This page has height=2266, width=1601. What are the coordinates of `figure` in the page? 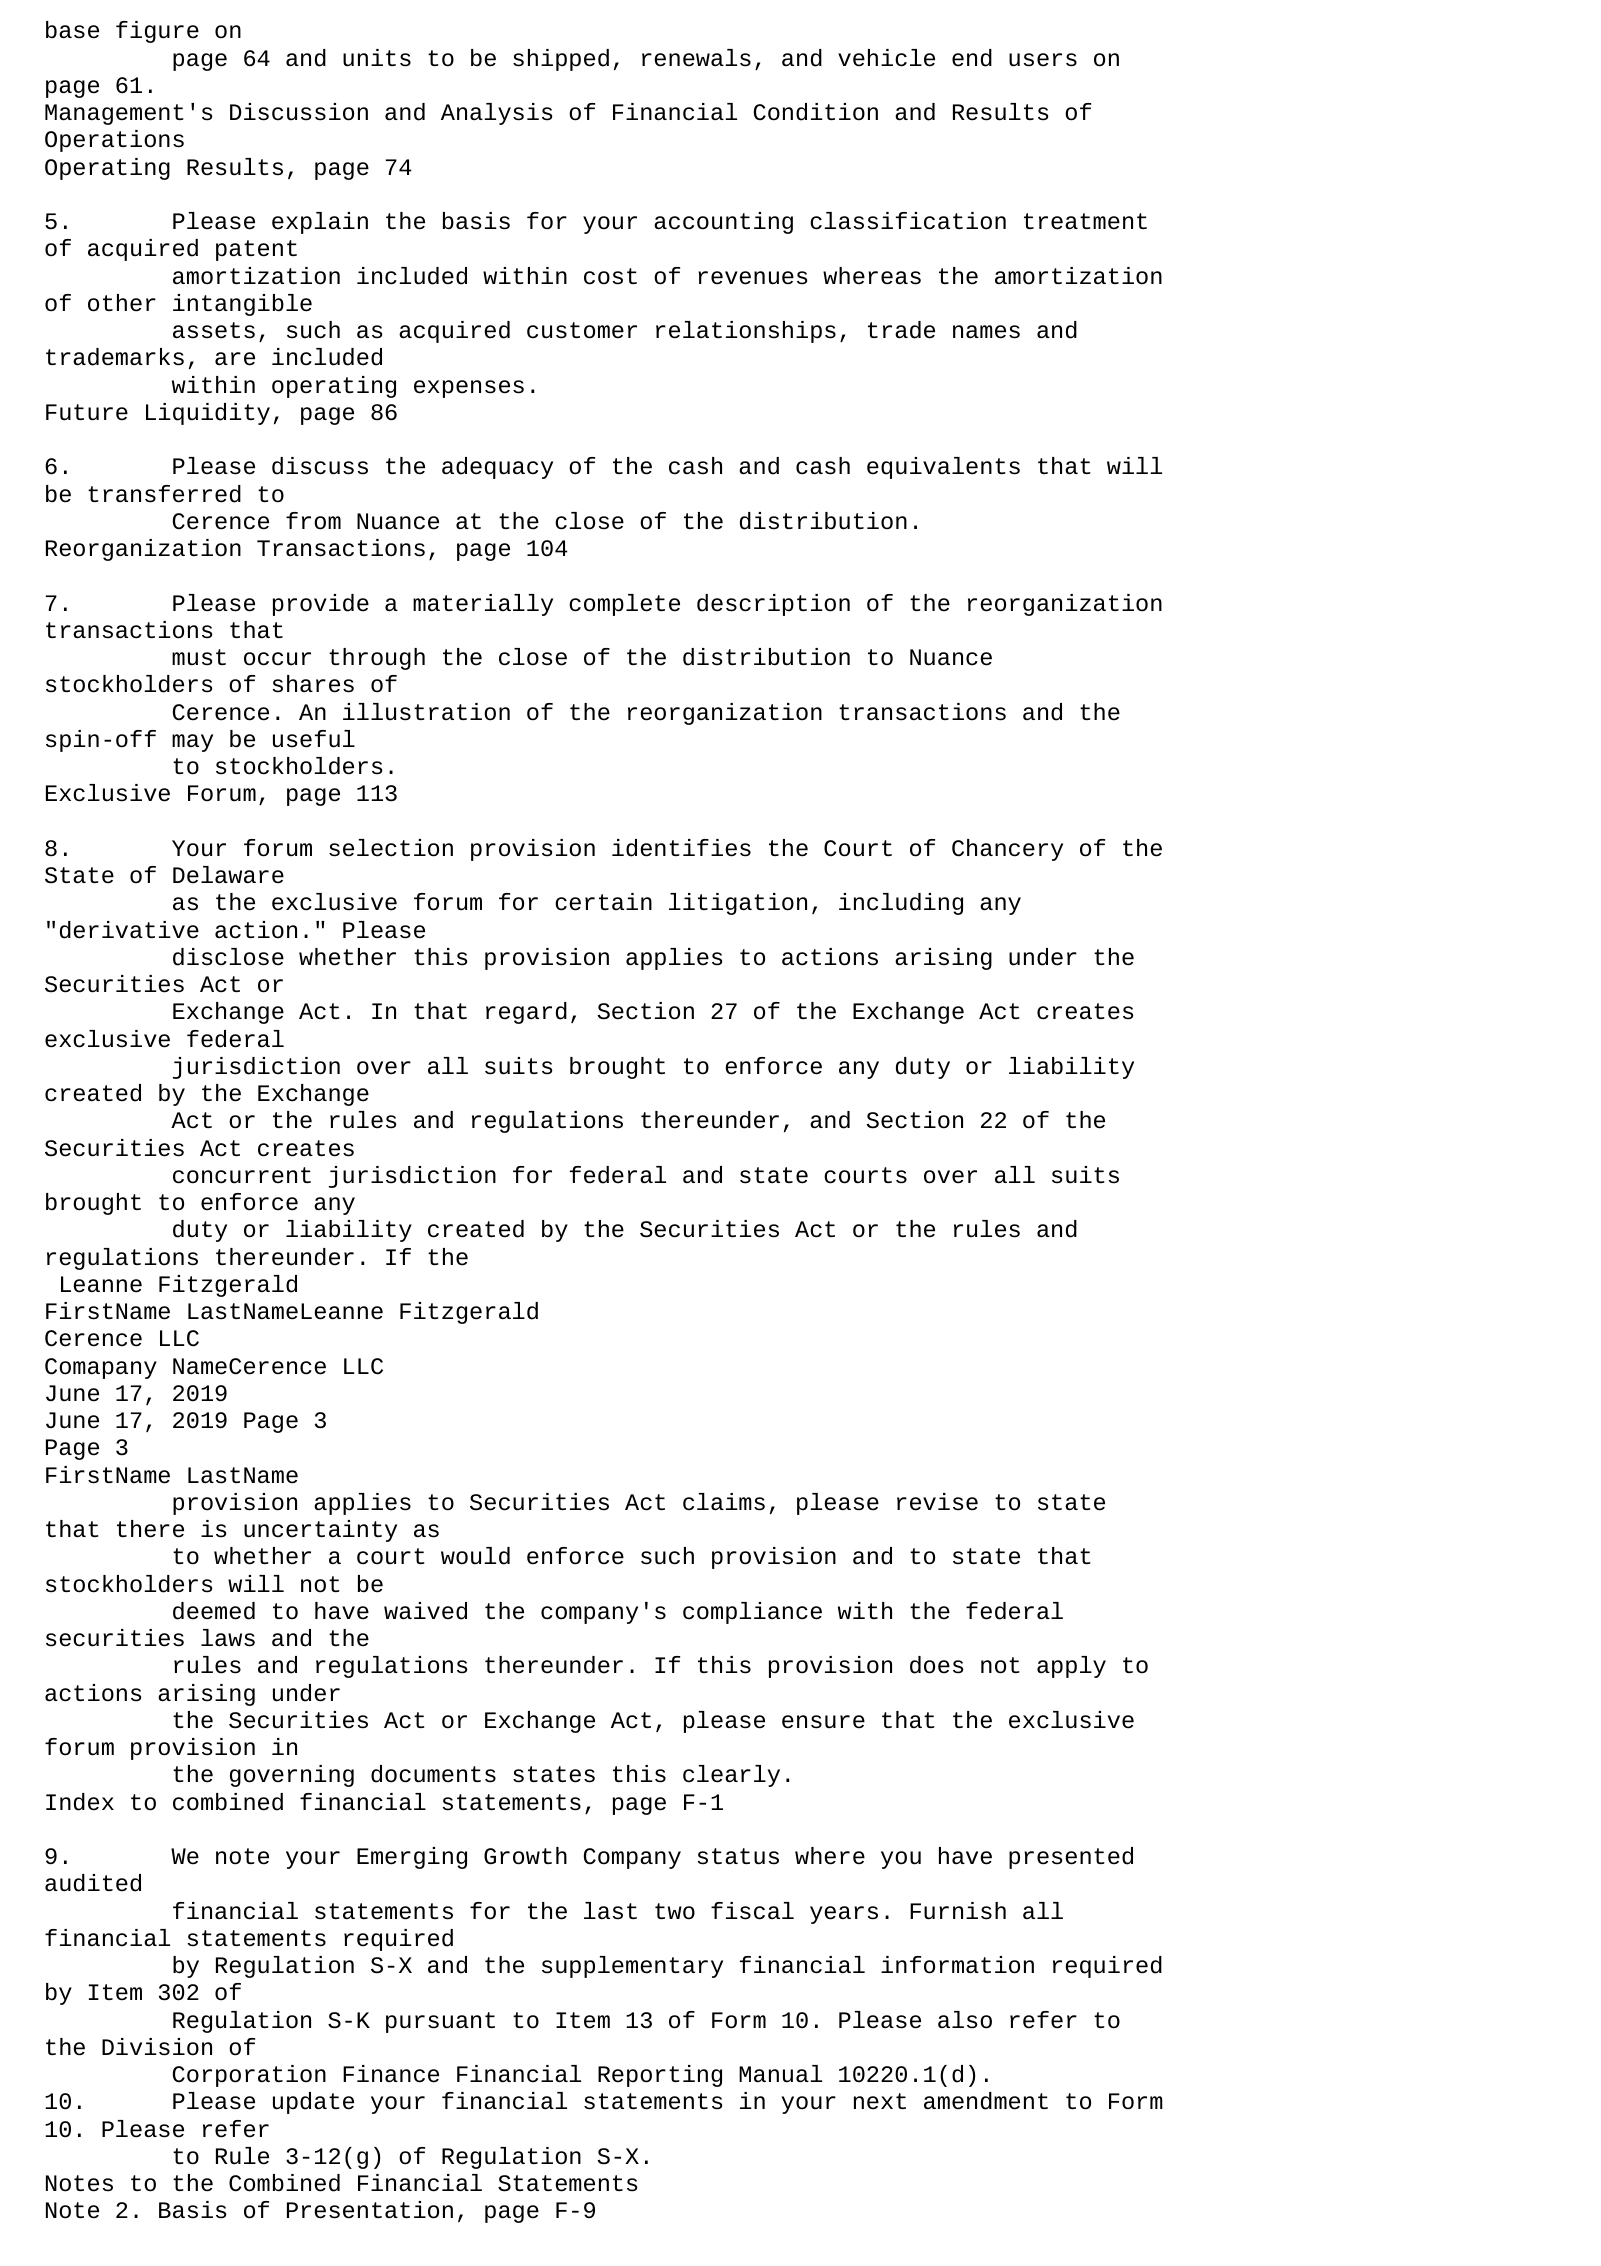 It's located at (157, 32).
